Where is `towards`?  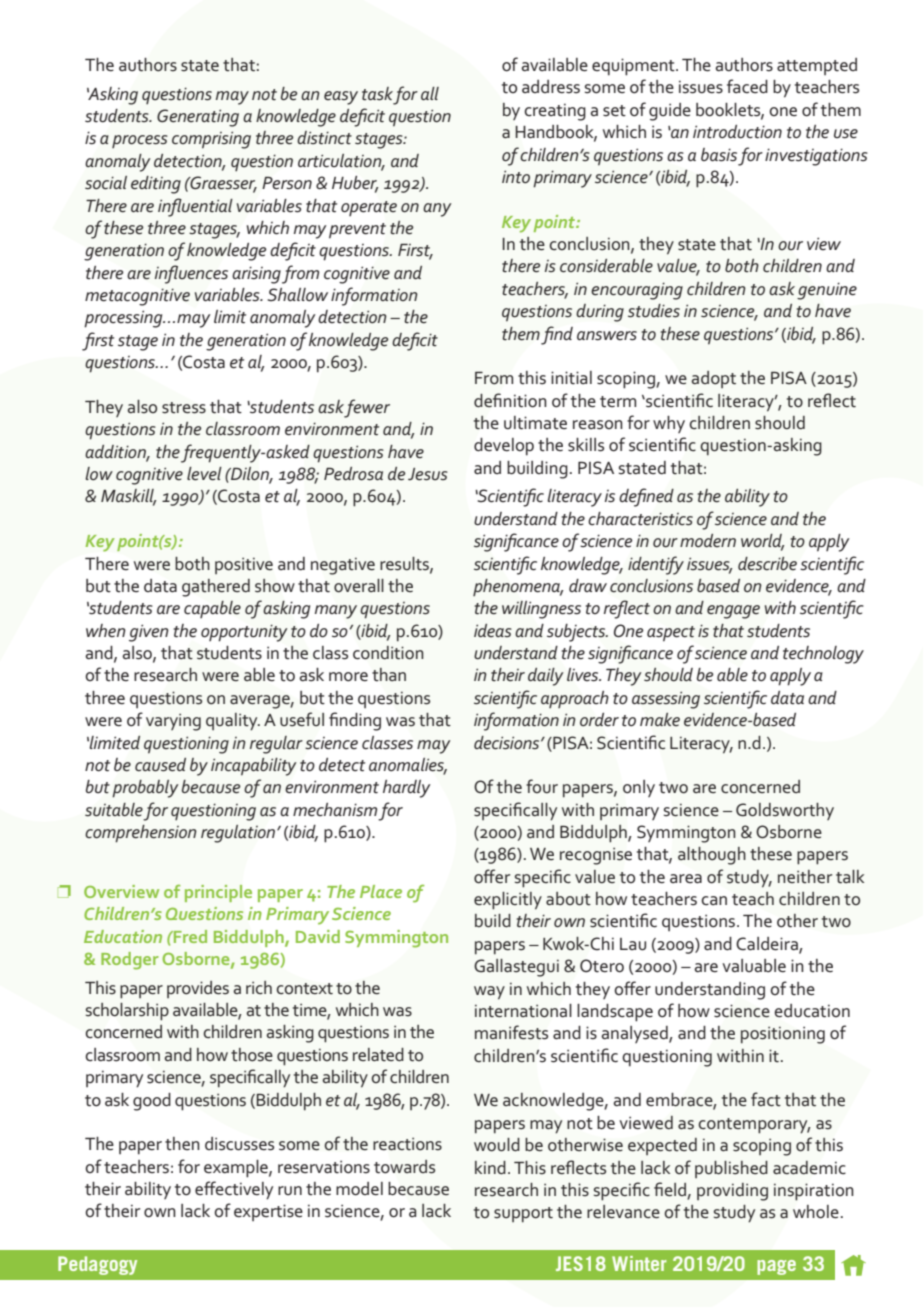 towards is located at coordinates (404, 1167).
